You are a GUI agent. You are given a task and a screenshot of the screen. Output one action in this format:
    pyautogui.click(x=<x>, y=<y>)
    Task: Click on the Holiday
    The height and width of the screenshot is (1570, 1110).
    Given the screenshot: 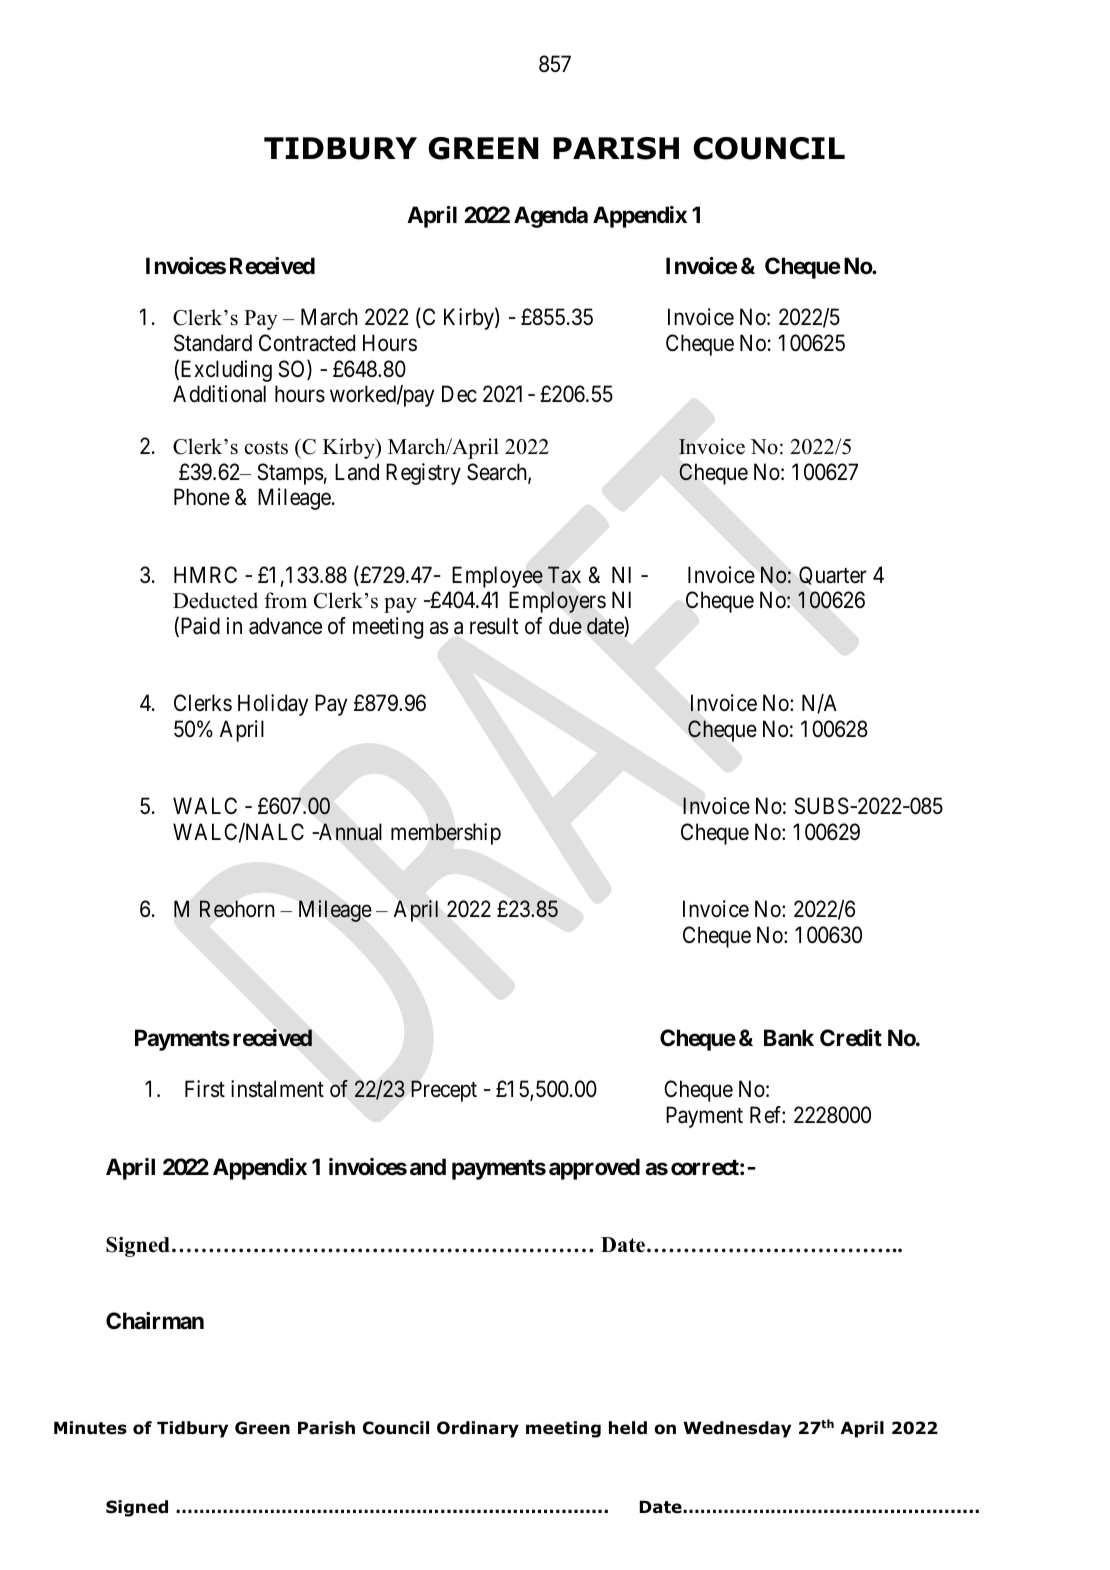 What is the action you would take?
    pyautogui.click(x=273, y=705)
